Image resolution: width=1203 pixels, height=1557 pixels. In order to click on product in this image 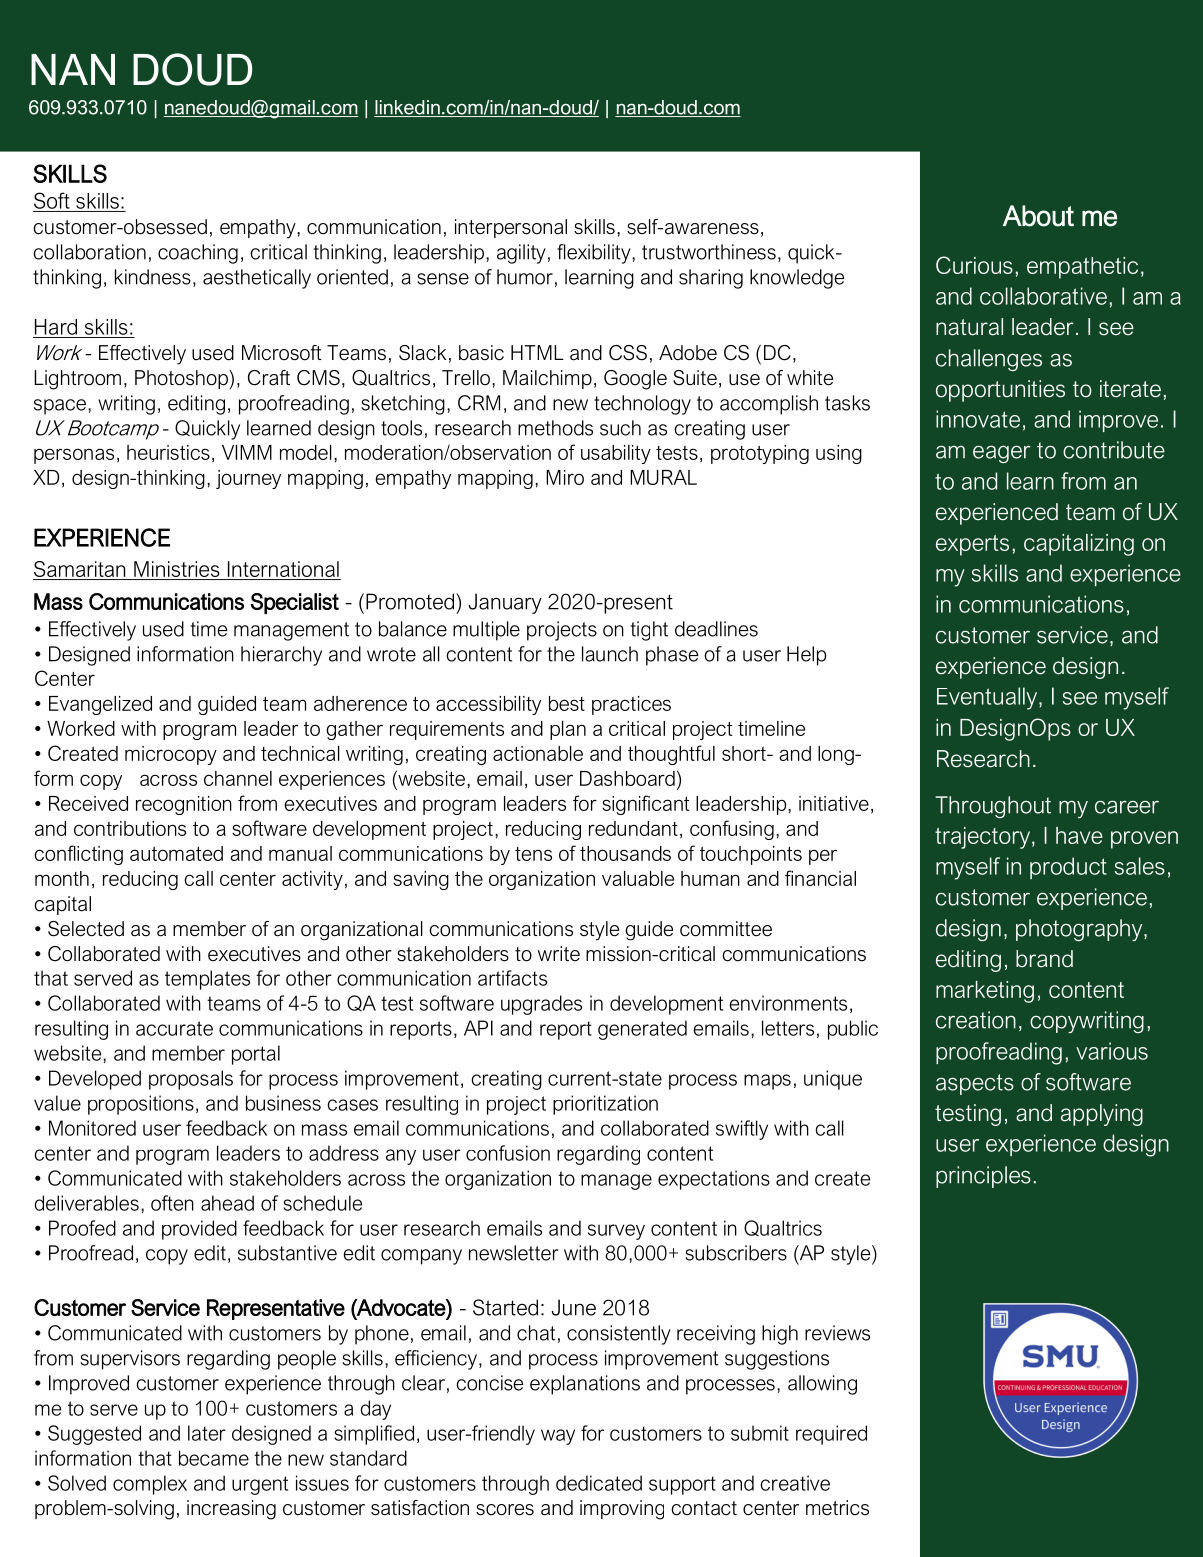, I will do `click(1068, 868)`.
